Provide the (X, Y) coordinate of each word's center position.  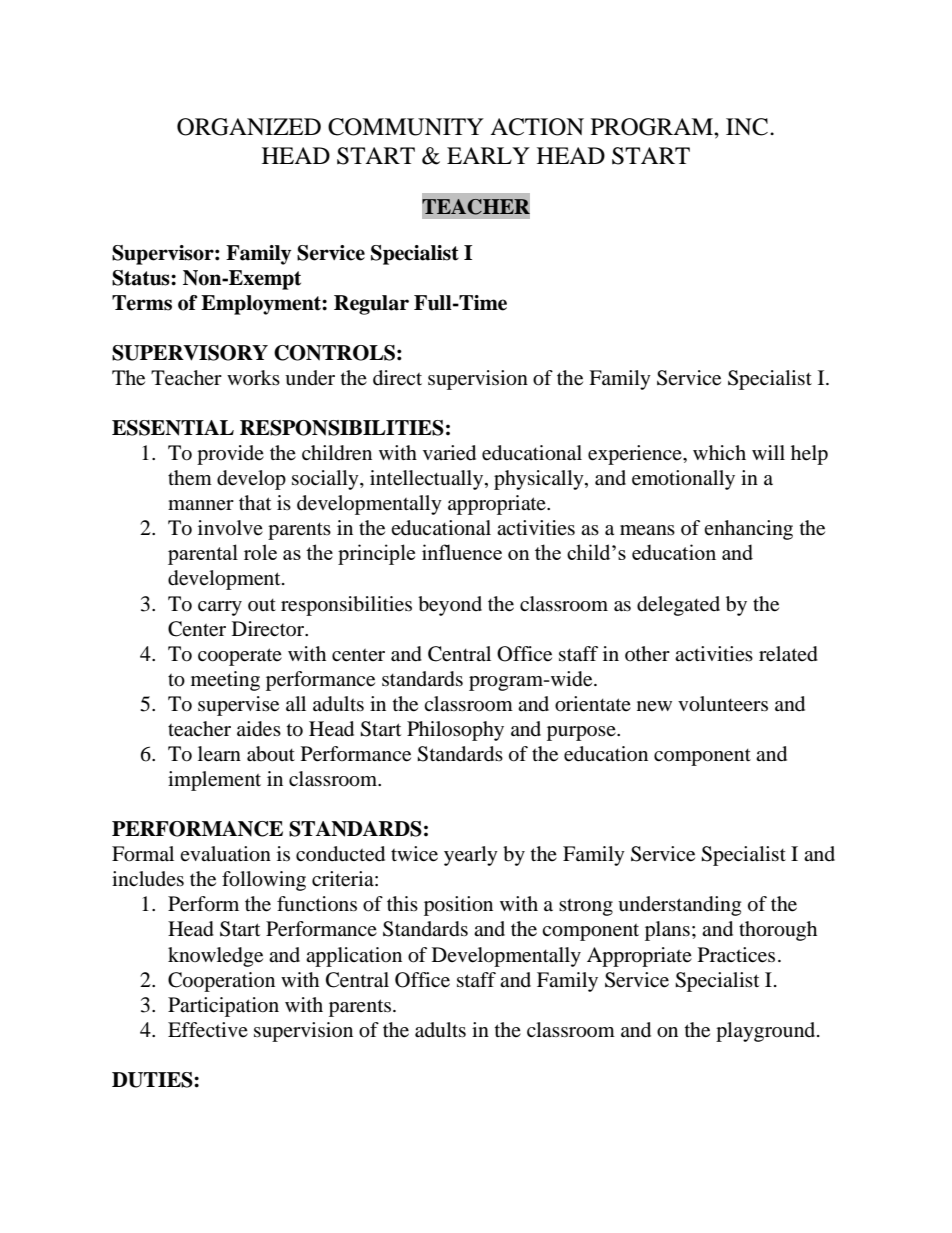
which (719, 452)
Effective (208, 1030)
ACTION (537, 127)
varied (449, 453)
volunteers (723, 704)
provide (230, 455)
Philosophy (455, 731)
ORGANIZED (249, 127)
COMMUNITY (406, 127)
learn (219, 754)
